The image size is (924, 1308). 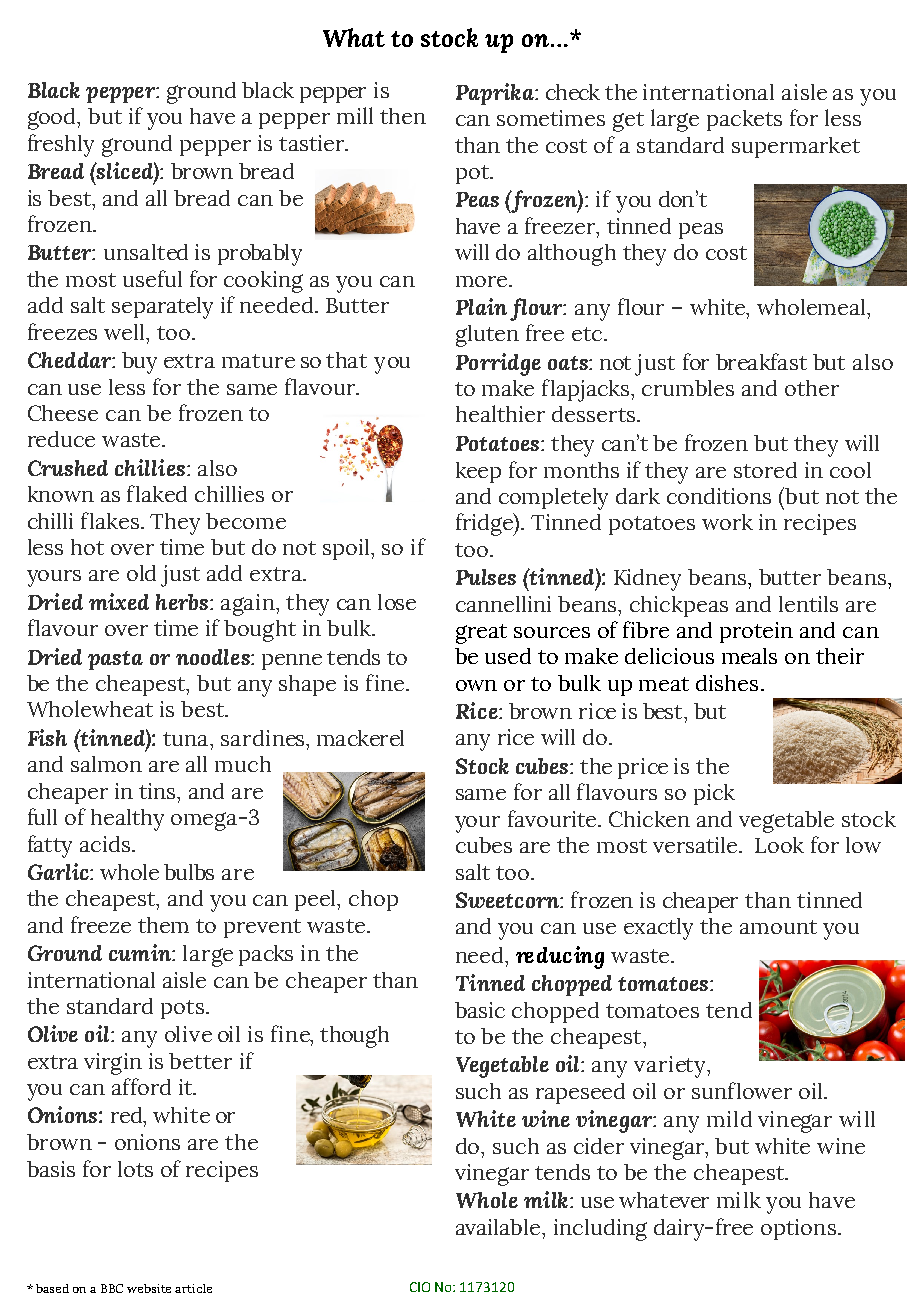 I want to click on freshly, so click(x=61, y=145).
